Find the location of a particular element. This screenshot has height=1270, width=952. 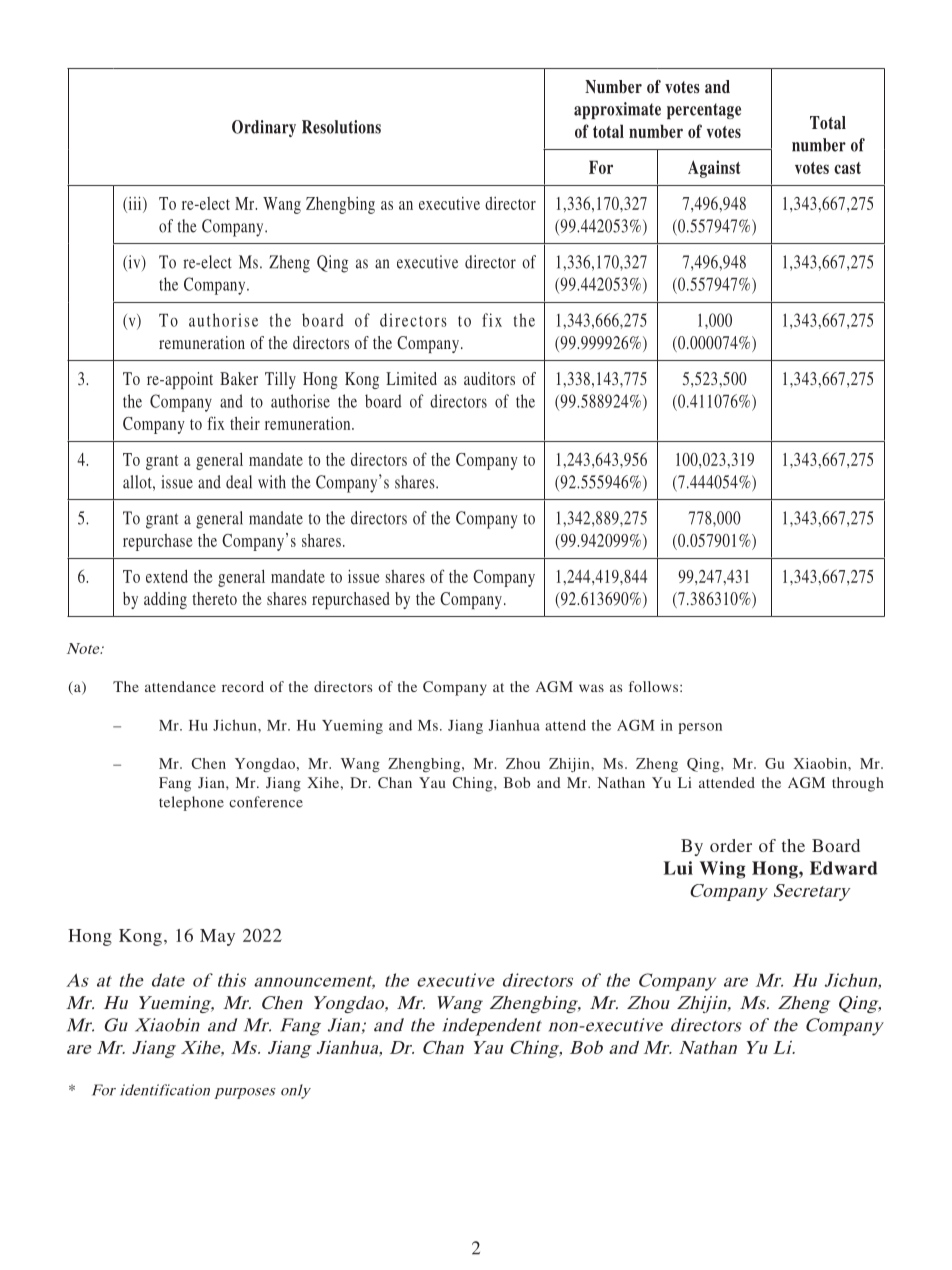

Ordinary is located at coordinates (264, 128).
